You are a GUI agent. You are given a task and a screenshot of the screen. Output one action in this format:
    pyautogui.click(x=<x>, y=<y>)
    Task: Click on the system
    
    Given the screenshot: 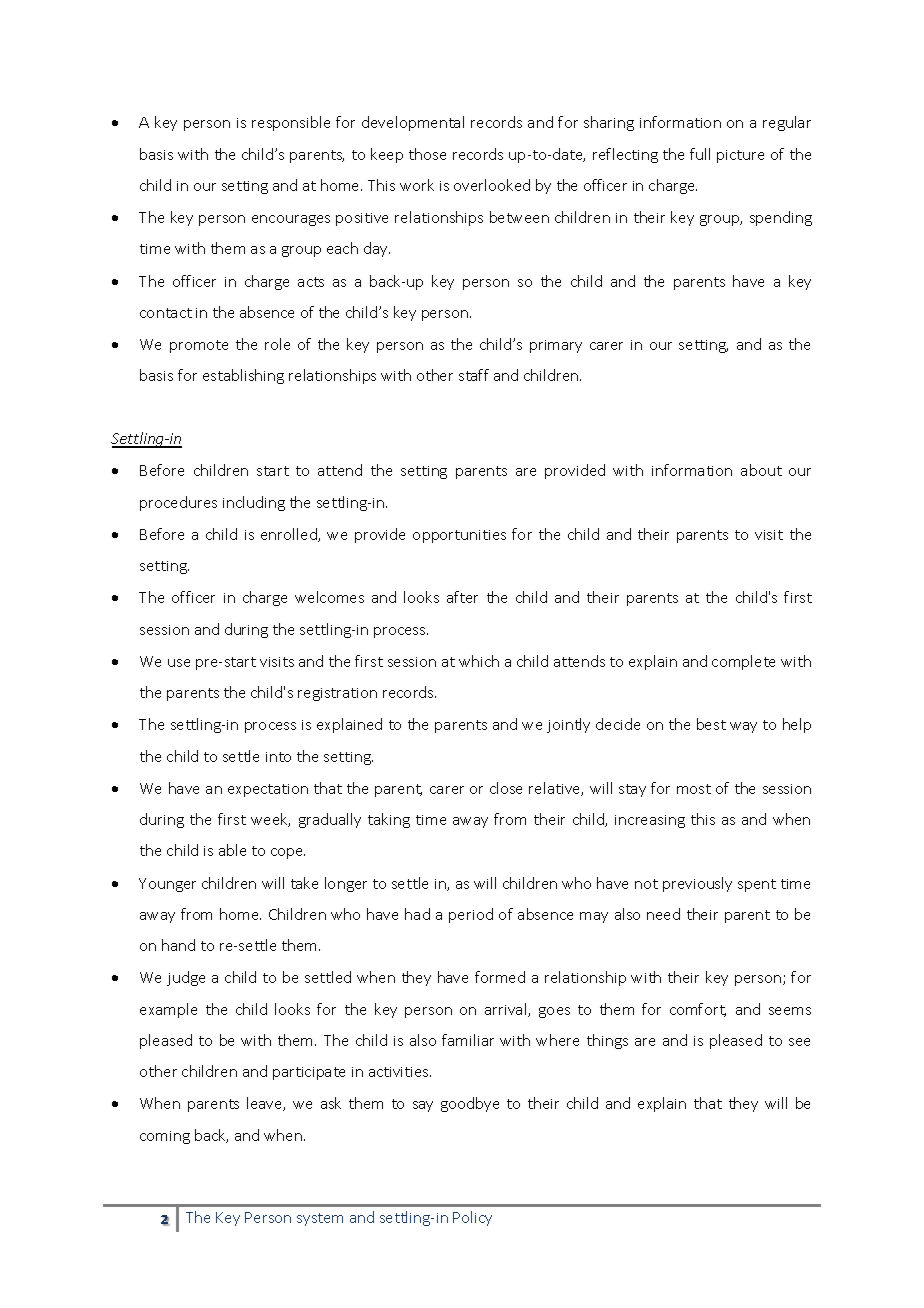 What is the action you would take?
    pyautogui.click(x=320, y=1219)
